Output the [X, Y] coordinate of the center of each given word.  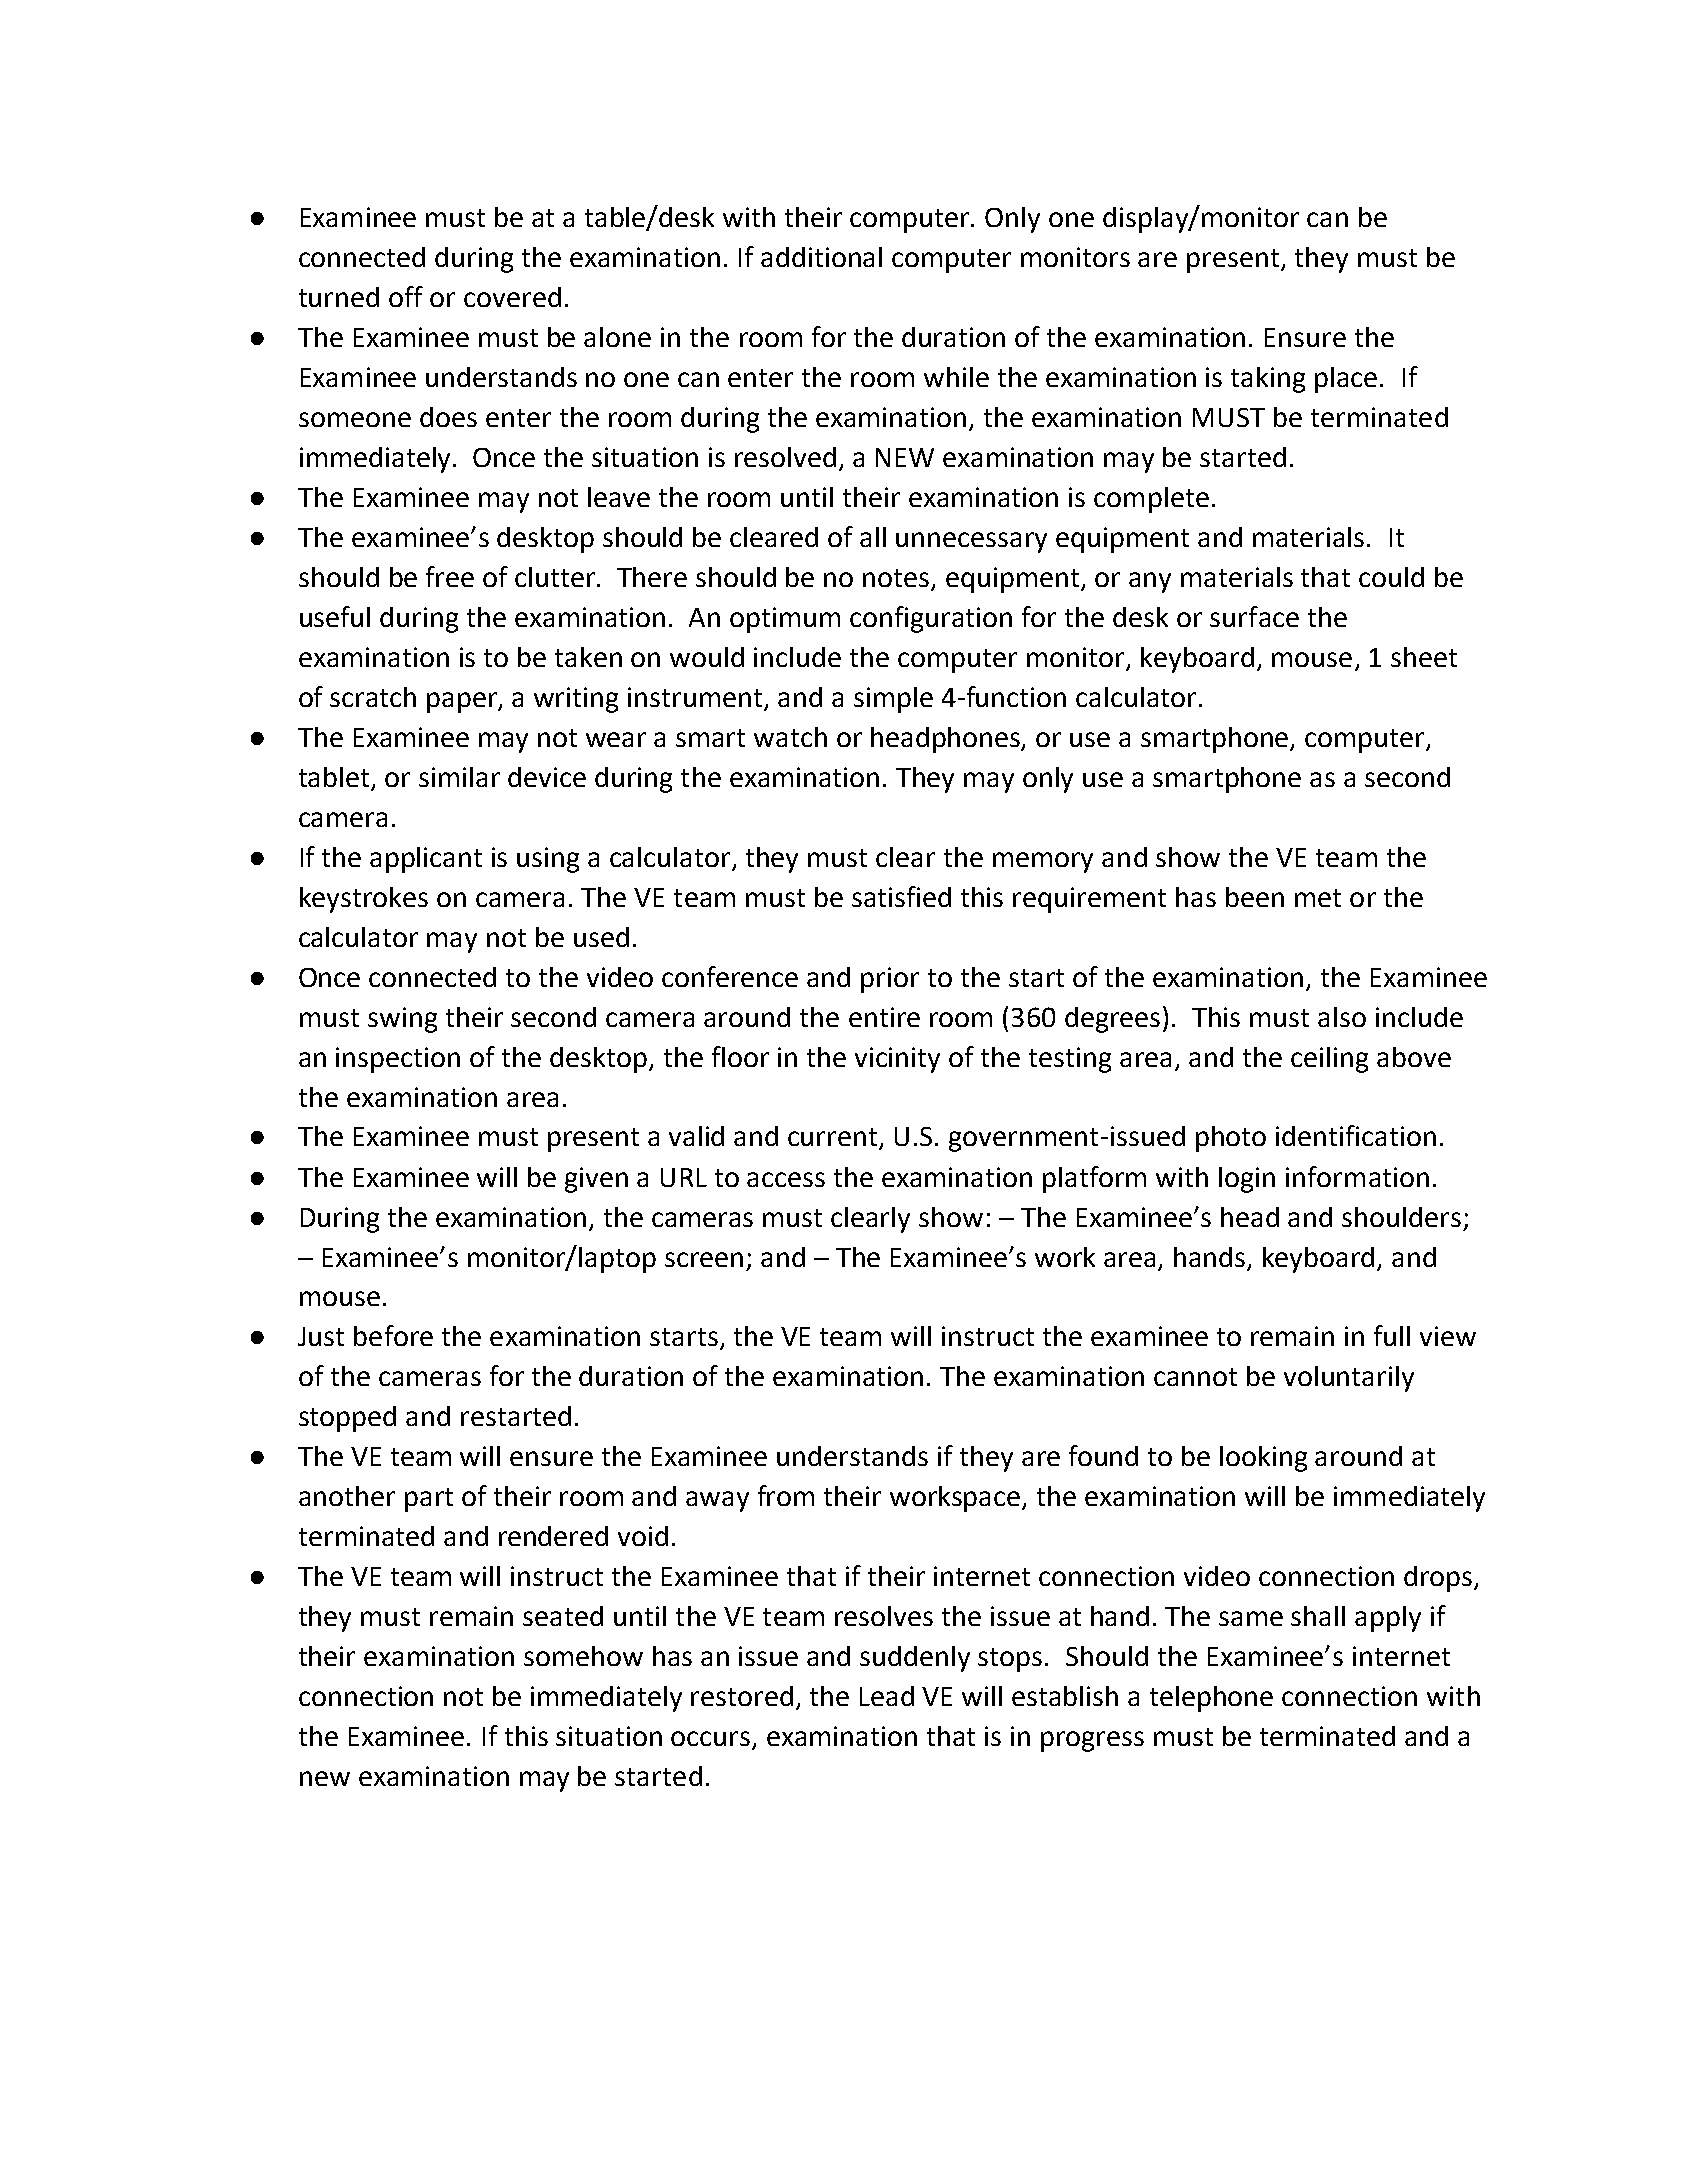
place [1346, 380]
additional [821, 257]
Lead [887, 1696]
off [406, 296]
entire [884, 1017]
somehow [583, 1656]
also [1342, 1017]
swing [402, 1020]
